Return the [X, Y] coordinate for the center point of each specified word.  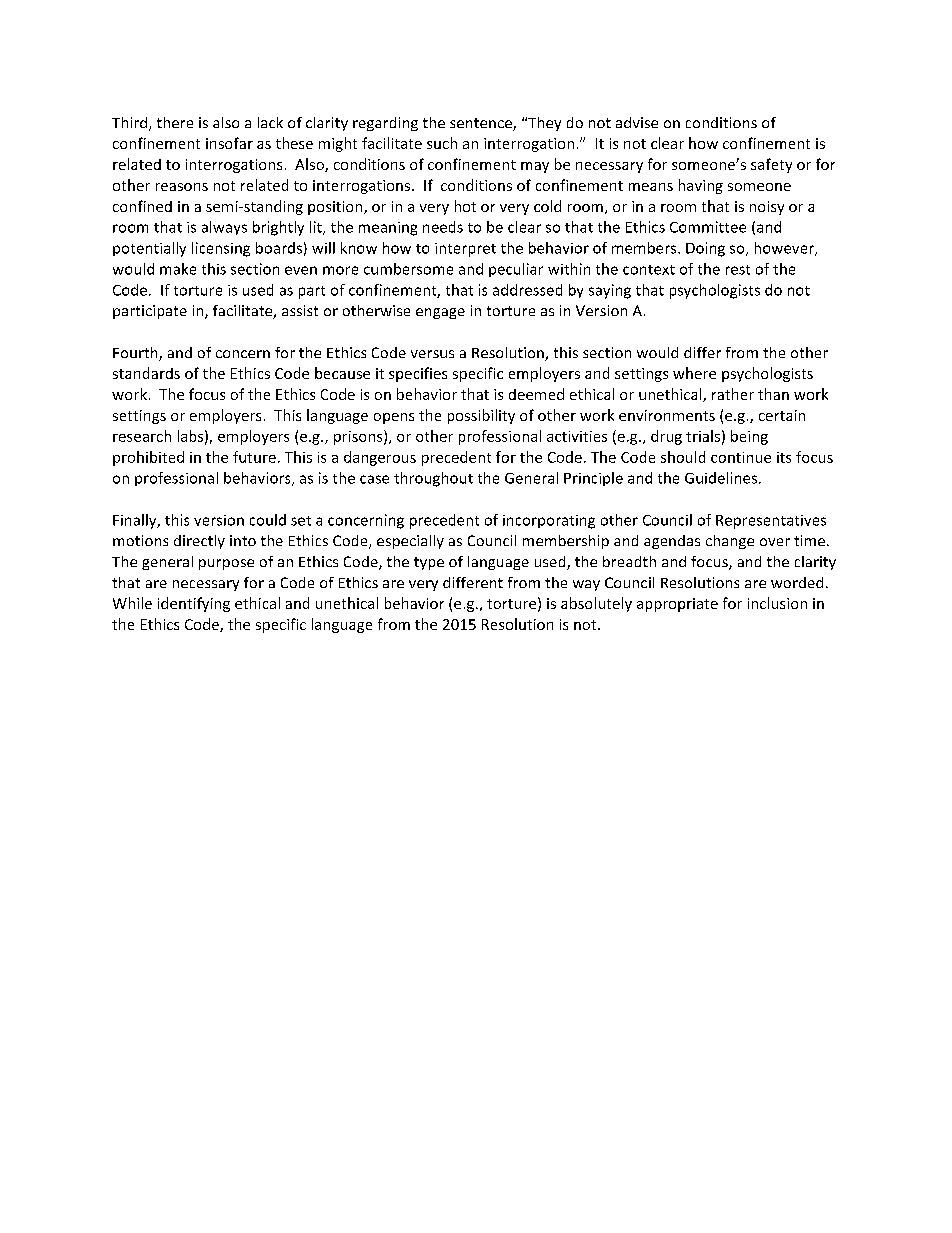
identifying [194, 604]
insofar [229, 143]
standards [146, 373]
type [429, 563]
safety [771, 165]
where [694, 373]
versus [432, 354]
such [442, 143]
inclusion [777, 603]
